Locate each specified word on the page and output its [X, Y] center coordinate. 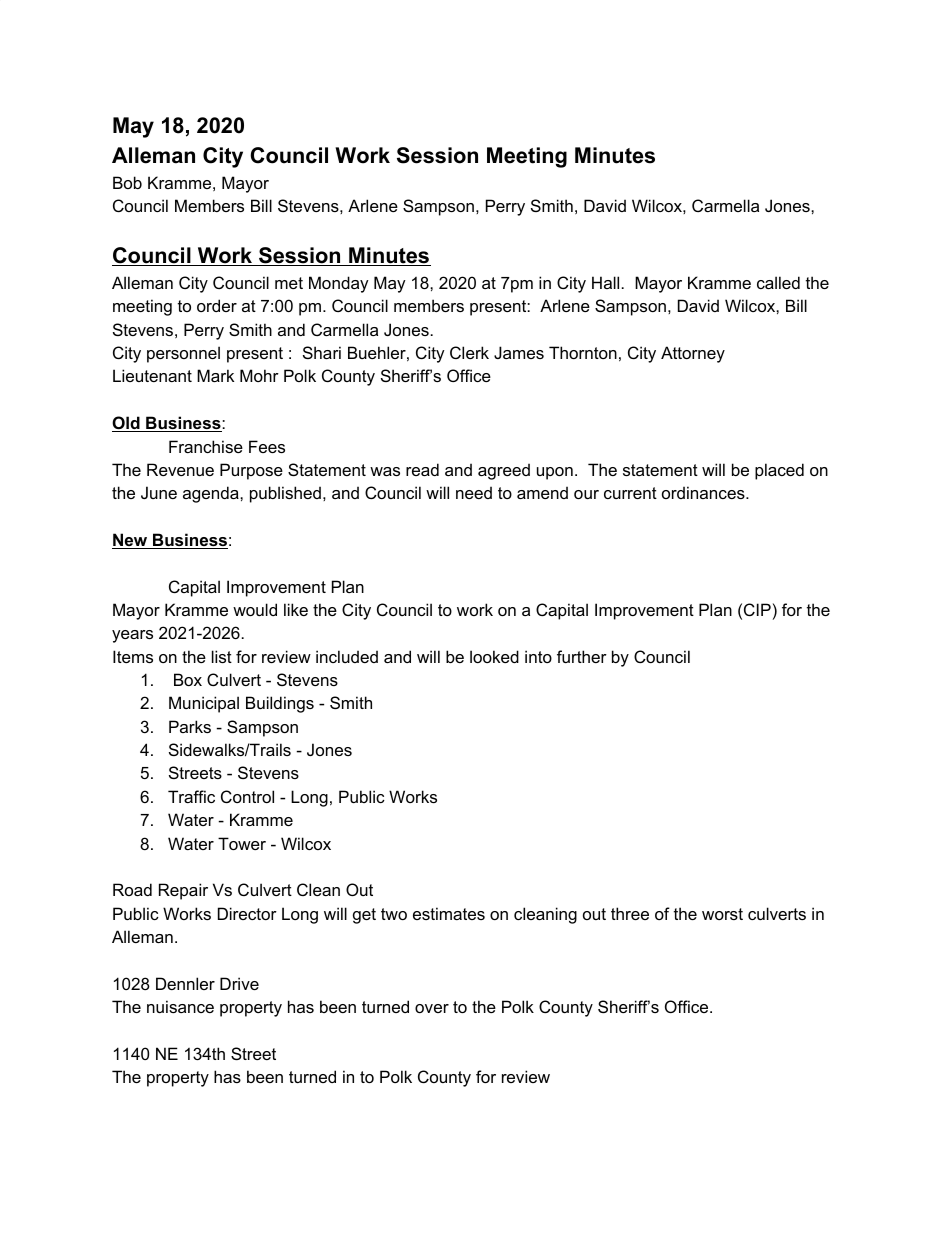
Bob [127, 182]
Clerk [469, 352]
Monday [339, 284]
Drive [239, 983]
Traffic [191, 796]
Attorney [693, 354]
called [778, 282]
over [432, 1008]
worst [722, 914]
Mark [215, 375]
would [255, 609]
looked [494, 656]
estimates [449, 913]
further [582, 656]
